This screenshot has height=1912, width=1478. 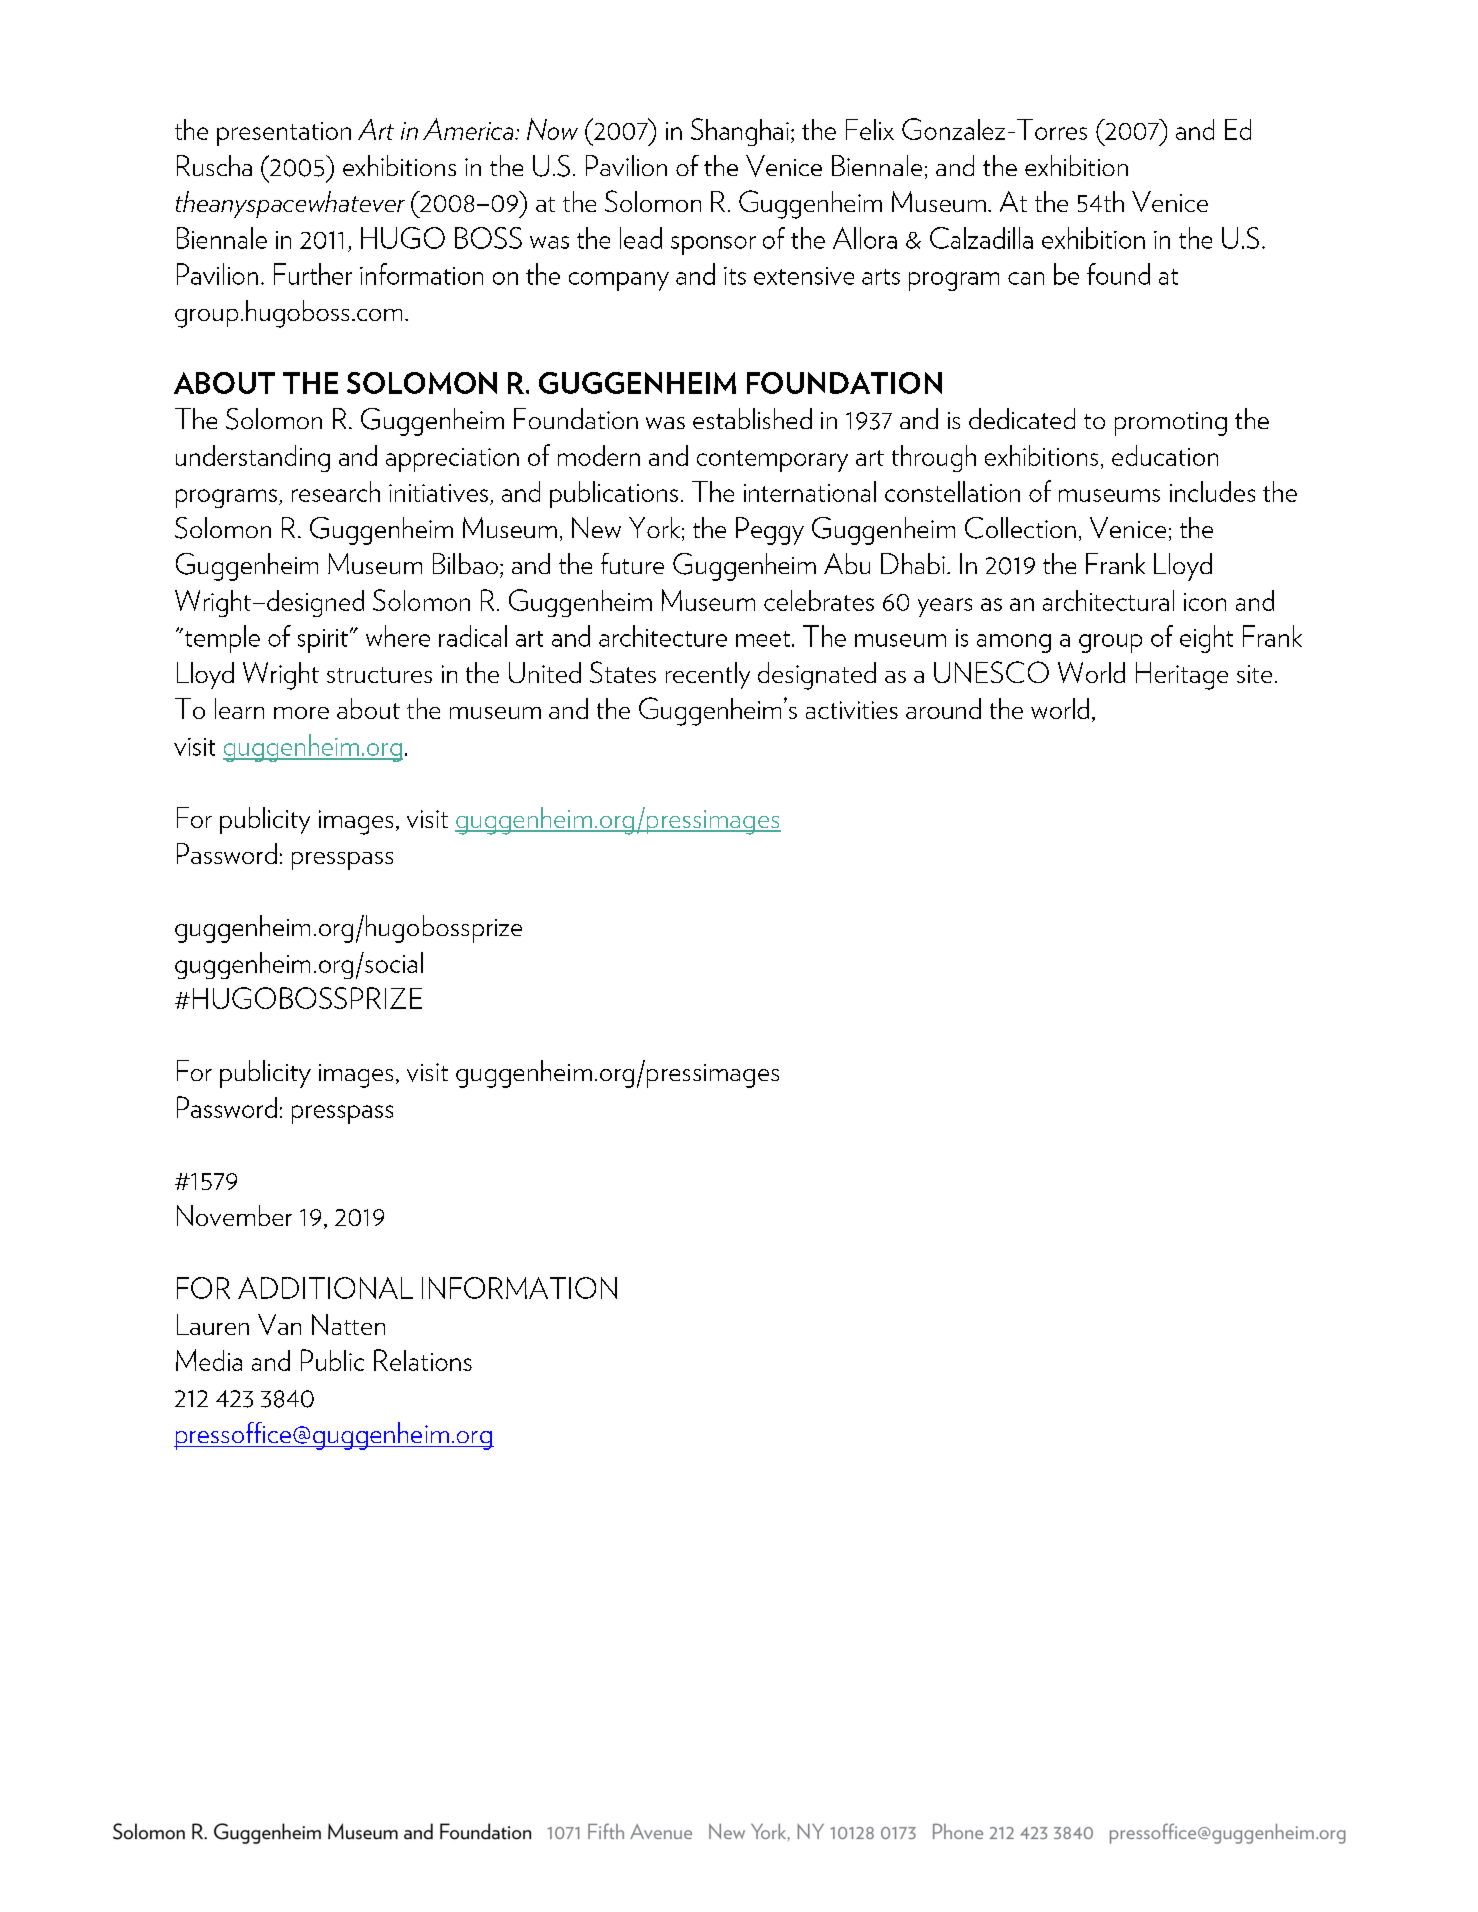 What do you see at coordinates (852, 710) in the screenshot?
I see `activities` at bounding box center [852, 710].
